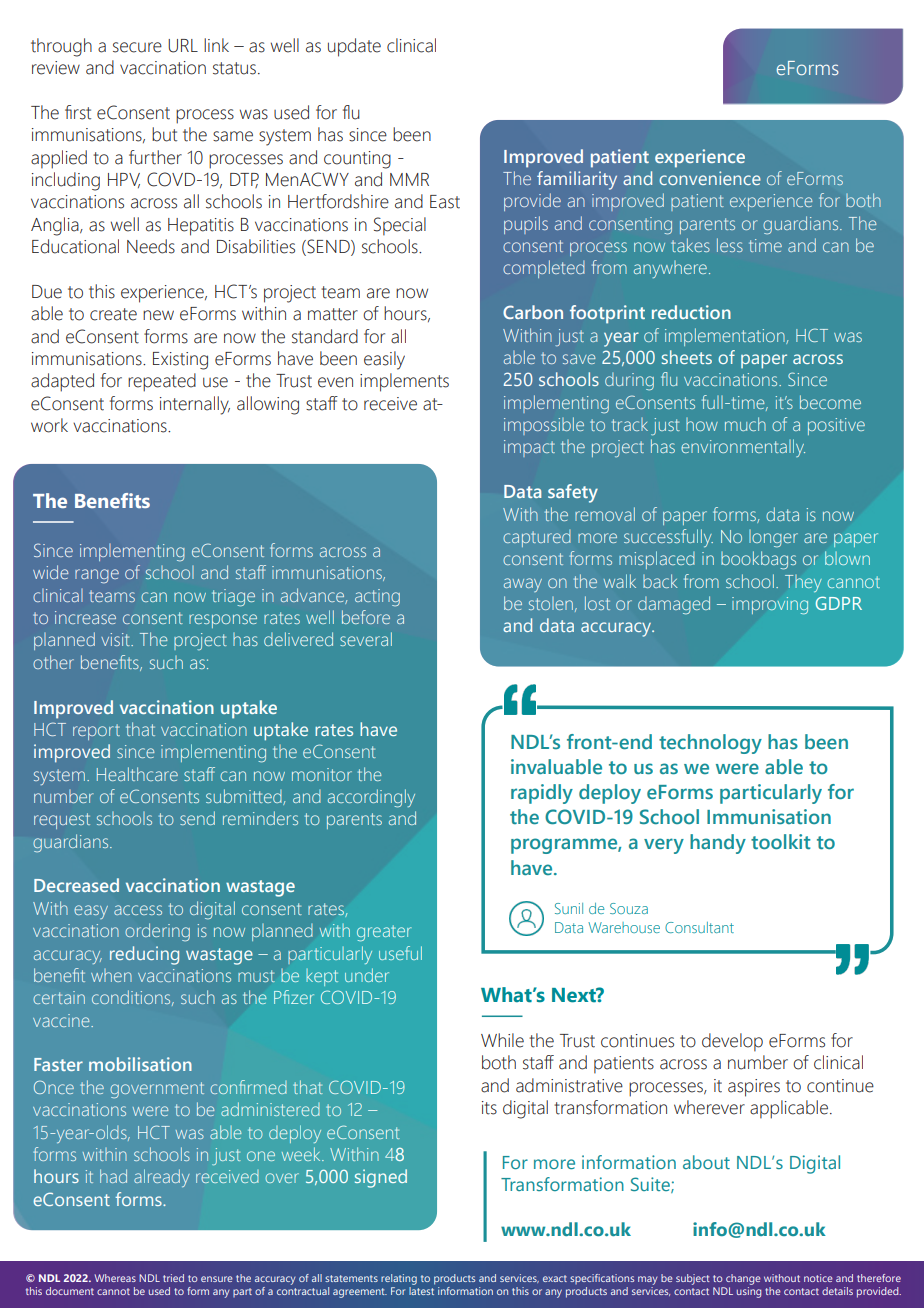  I want to click on change, so click(743, 1279).
